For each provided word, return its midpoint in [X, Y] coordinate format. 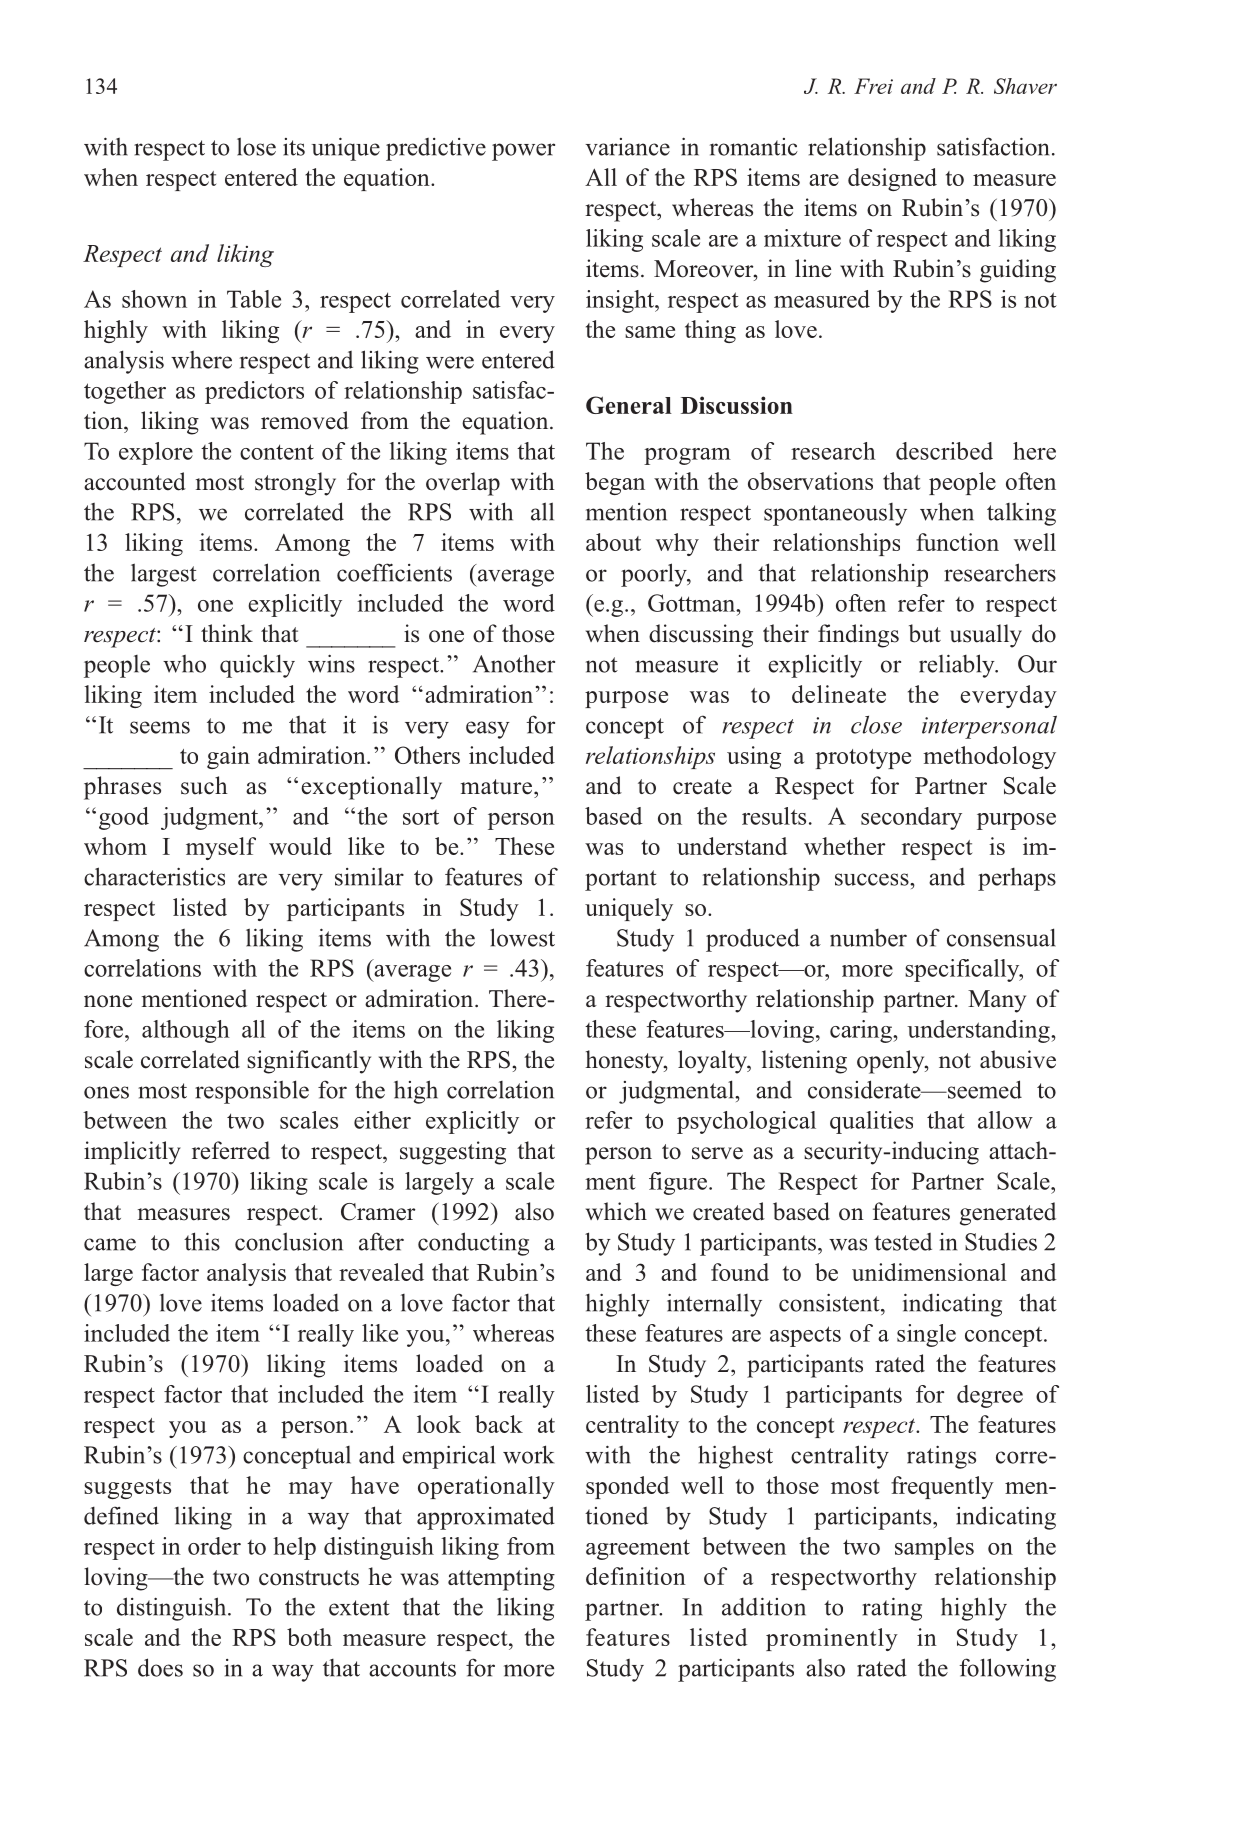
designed [892, 179]
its [294, 147]
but [925, 633]
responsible [252, 1092]
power [523, 152]
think [227, 633]
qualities [871, 1122]
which [616, 1211]
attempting [501, 1579]
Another [514, 663]
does [160, 1667]
